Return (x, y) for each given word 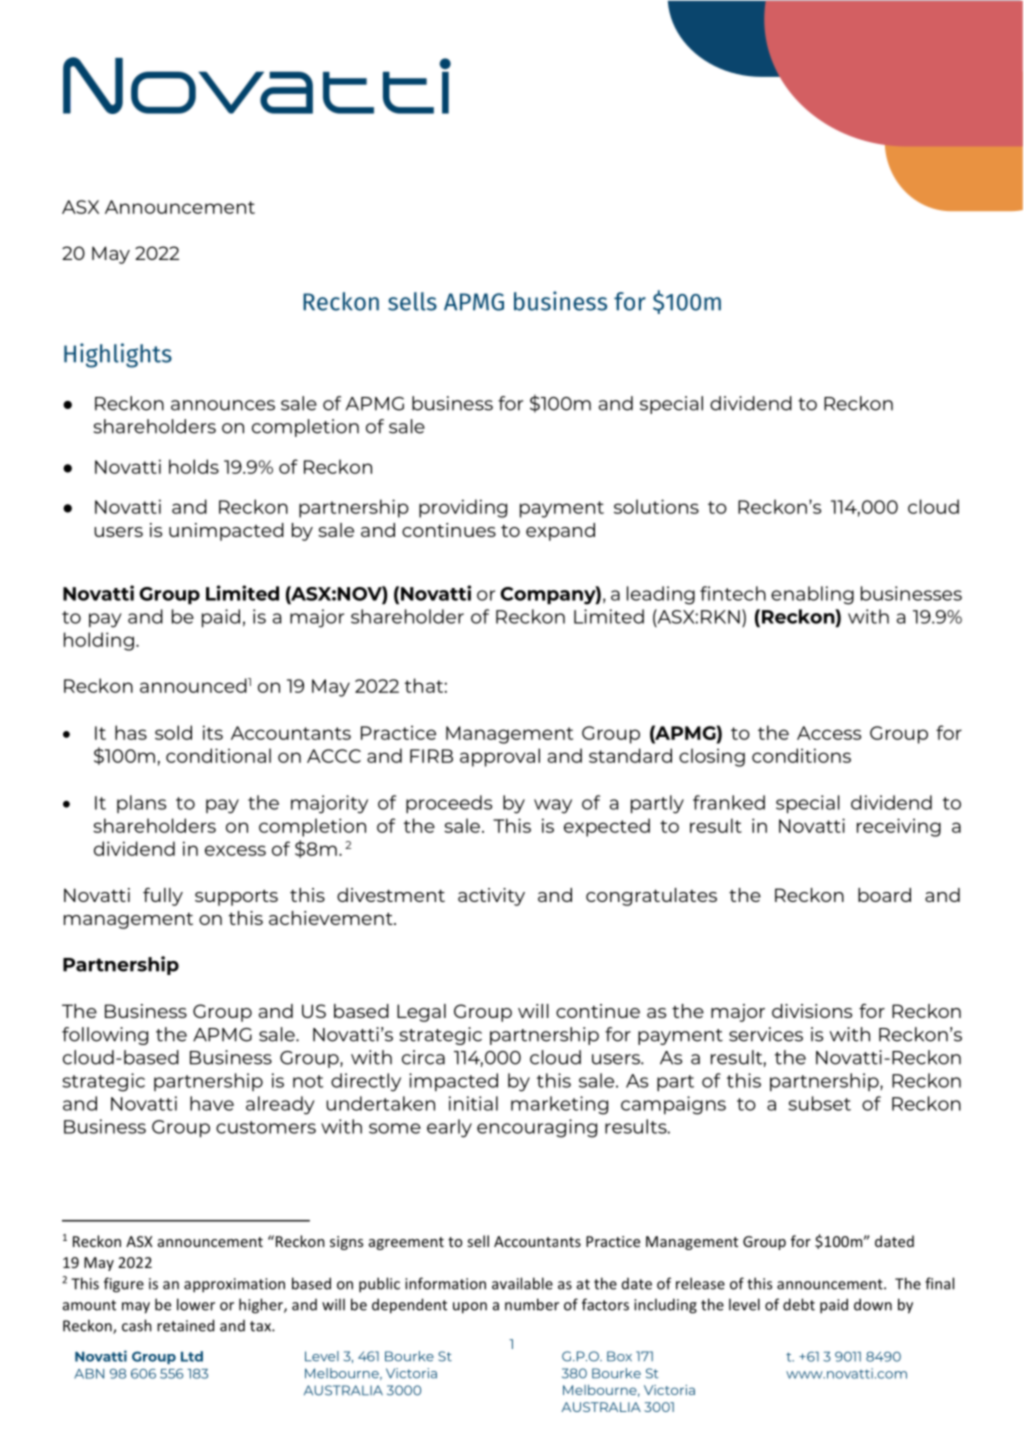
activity (491, 897)
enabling (812, 595)
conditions (801, 755)
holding (99, 641)
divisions (812, 1011)
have (212, 1103)
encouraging (537, 1128)
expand (560, 532)
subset (819, 1103)
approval (500, 757)
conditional (218, 755)
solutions (656, 506)
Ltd (192, 1356)
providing (463, 508)
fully (163, 897)
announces (223, 405)
